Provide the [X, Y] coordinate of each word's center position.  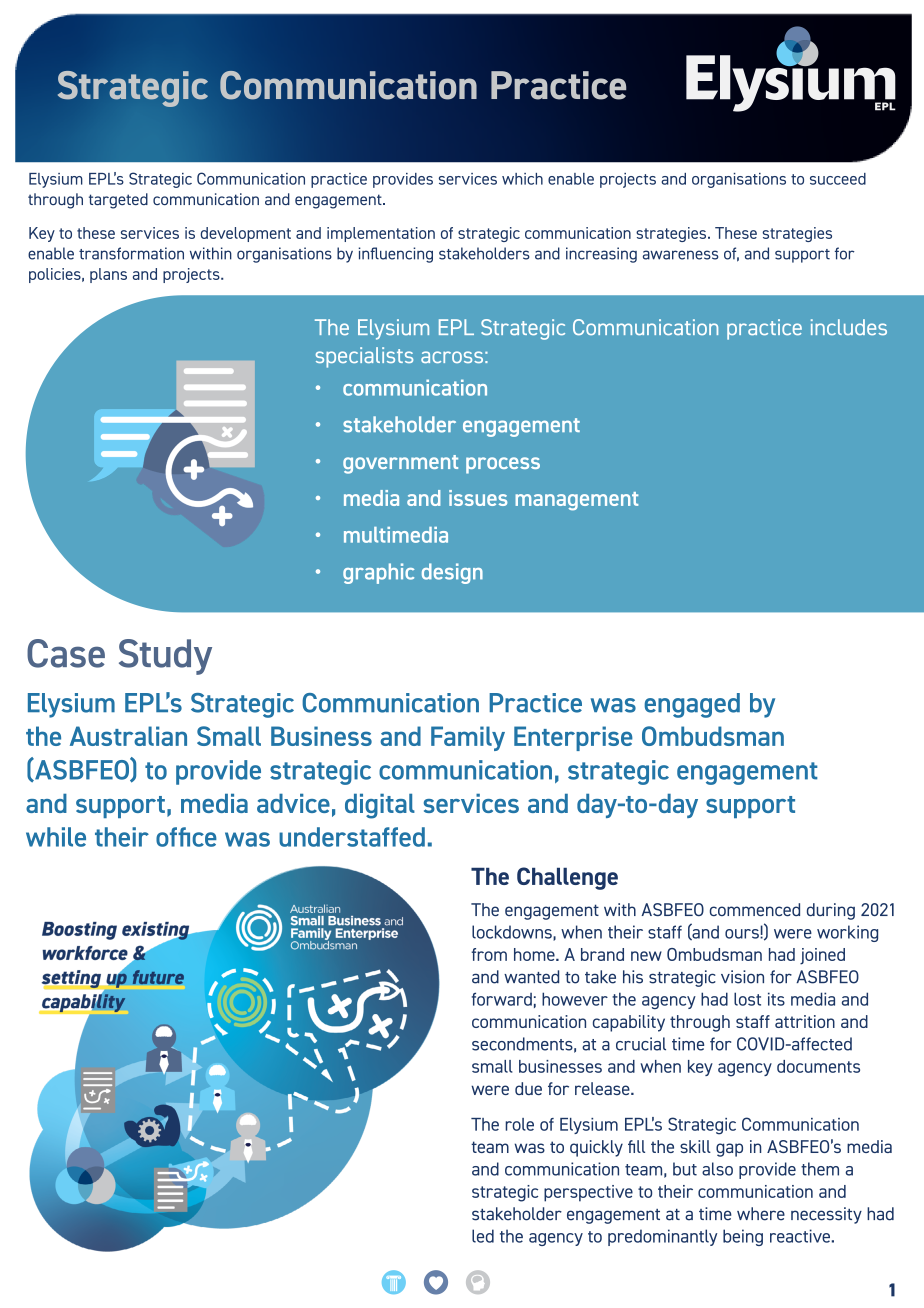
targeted [118, 201]
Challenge [567, 878]
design [452, 573]
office [186, 837]
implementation [381, 234]
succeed [838, 179]
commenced [755, 909]
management [576, 501]
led [483, 1236]
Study [165, 657]
